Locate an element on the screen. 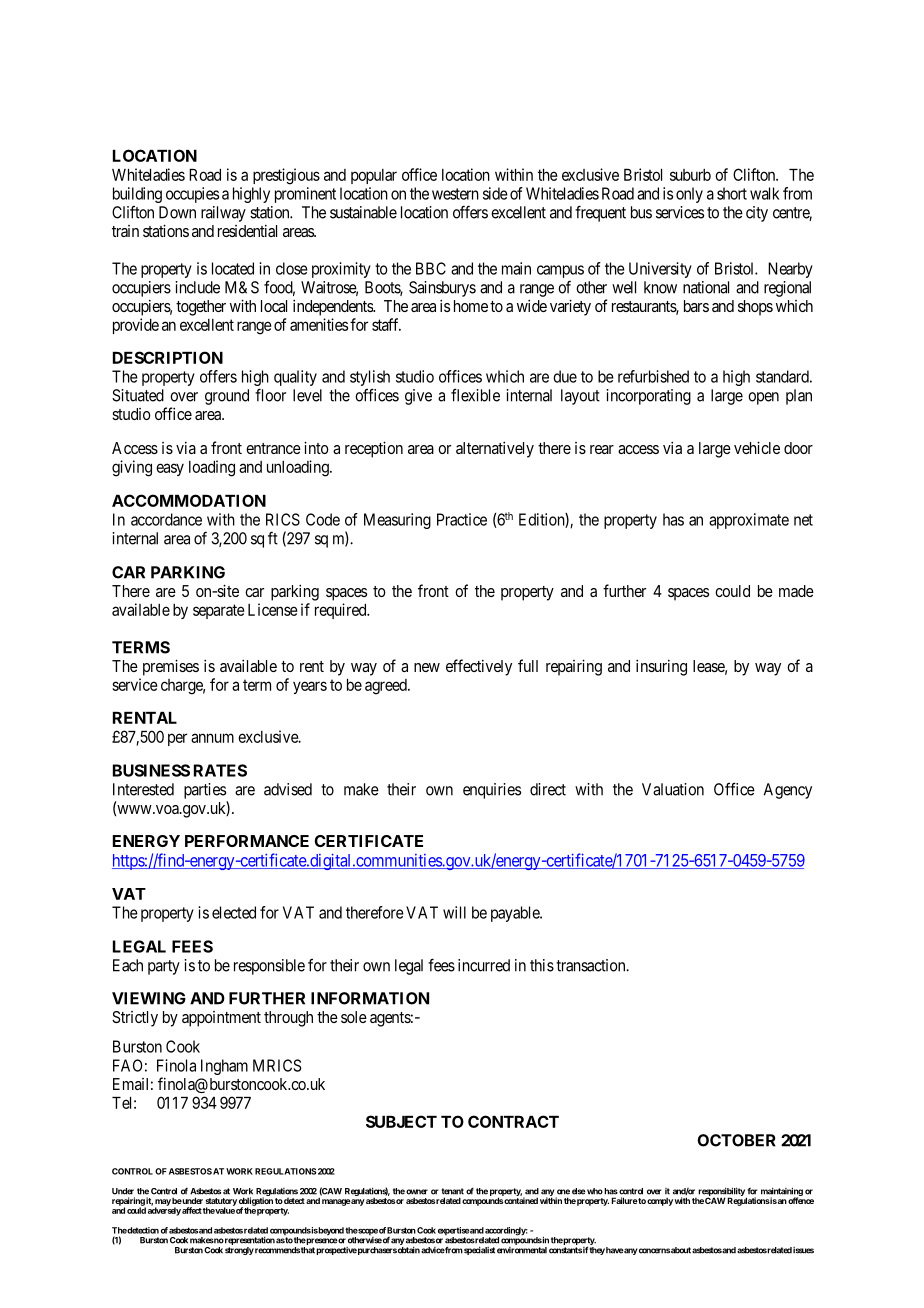  short is located at coordinates (732, 193).
